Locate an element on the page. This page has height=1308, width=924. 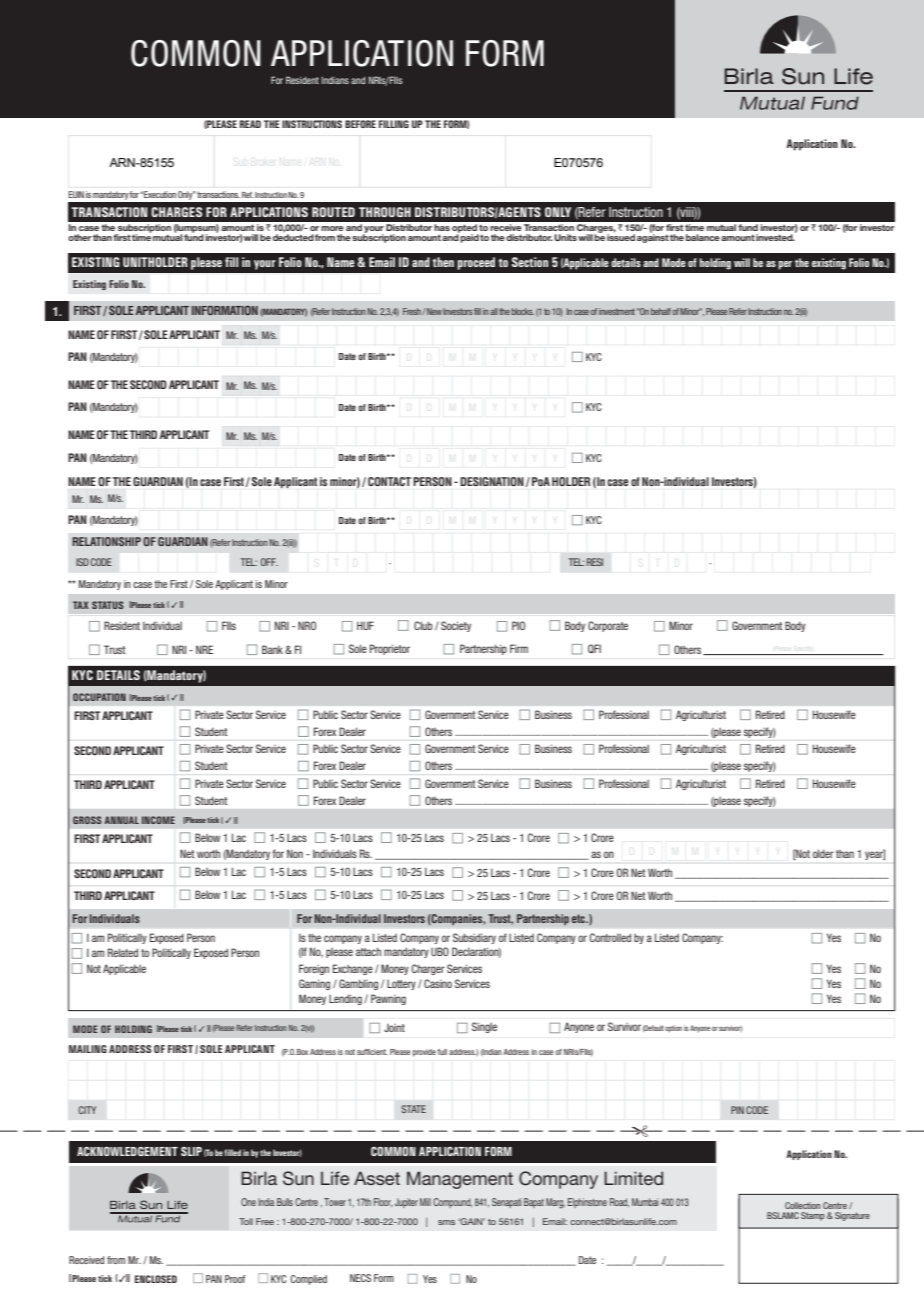
RELATIONSHIP is located at coordinates (106, 541).
